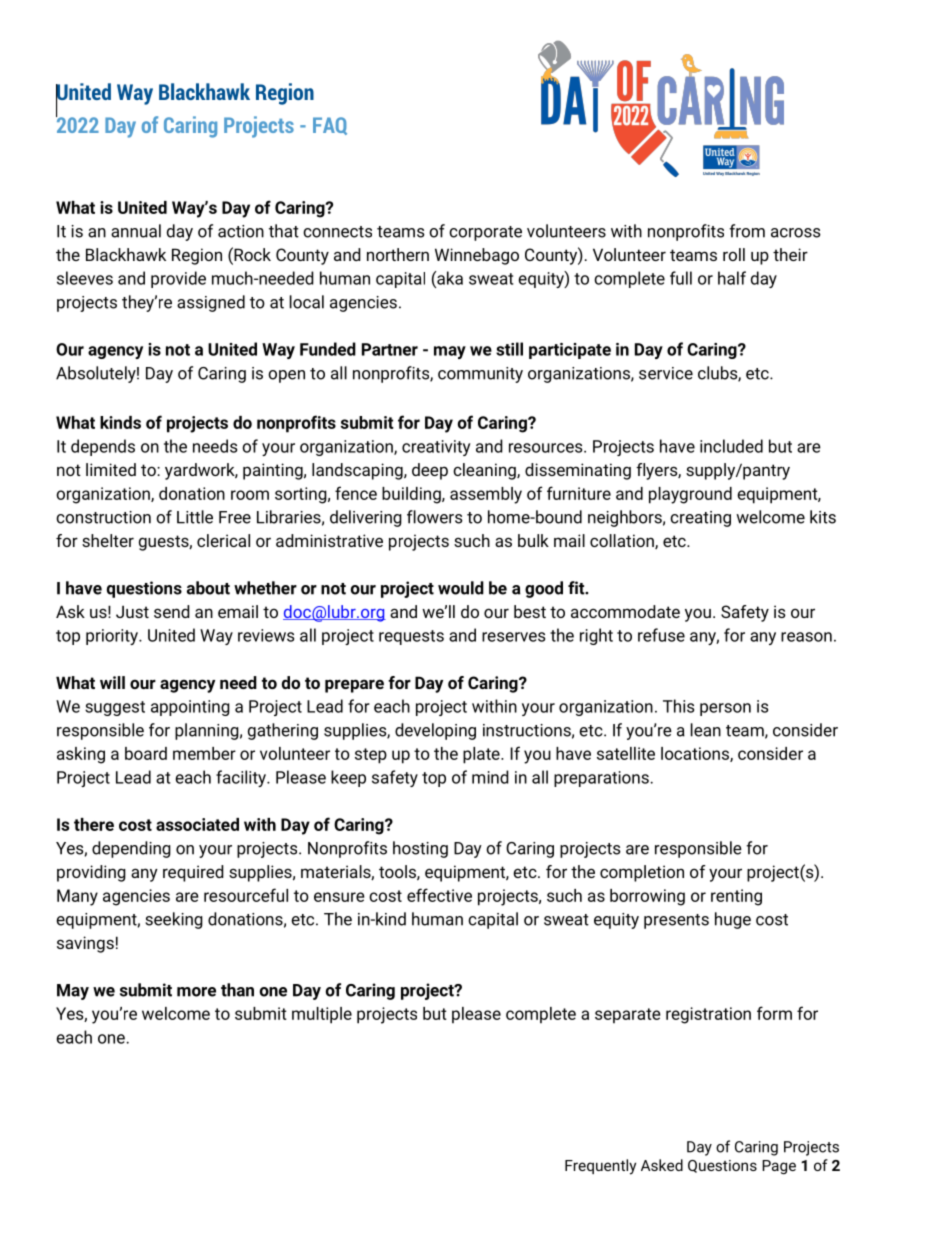 Image resolution: width=952 pixels, height=1233 pixels. I want to click on from, so click(747, 231).
